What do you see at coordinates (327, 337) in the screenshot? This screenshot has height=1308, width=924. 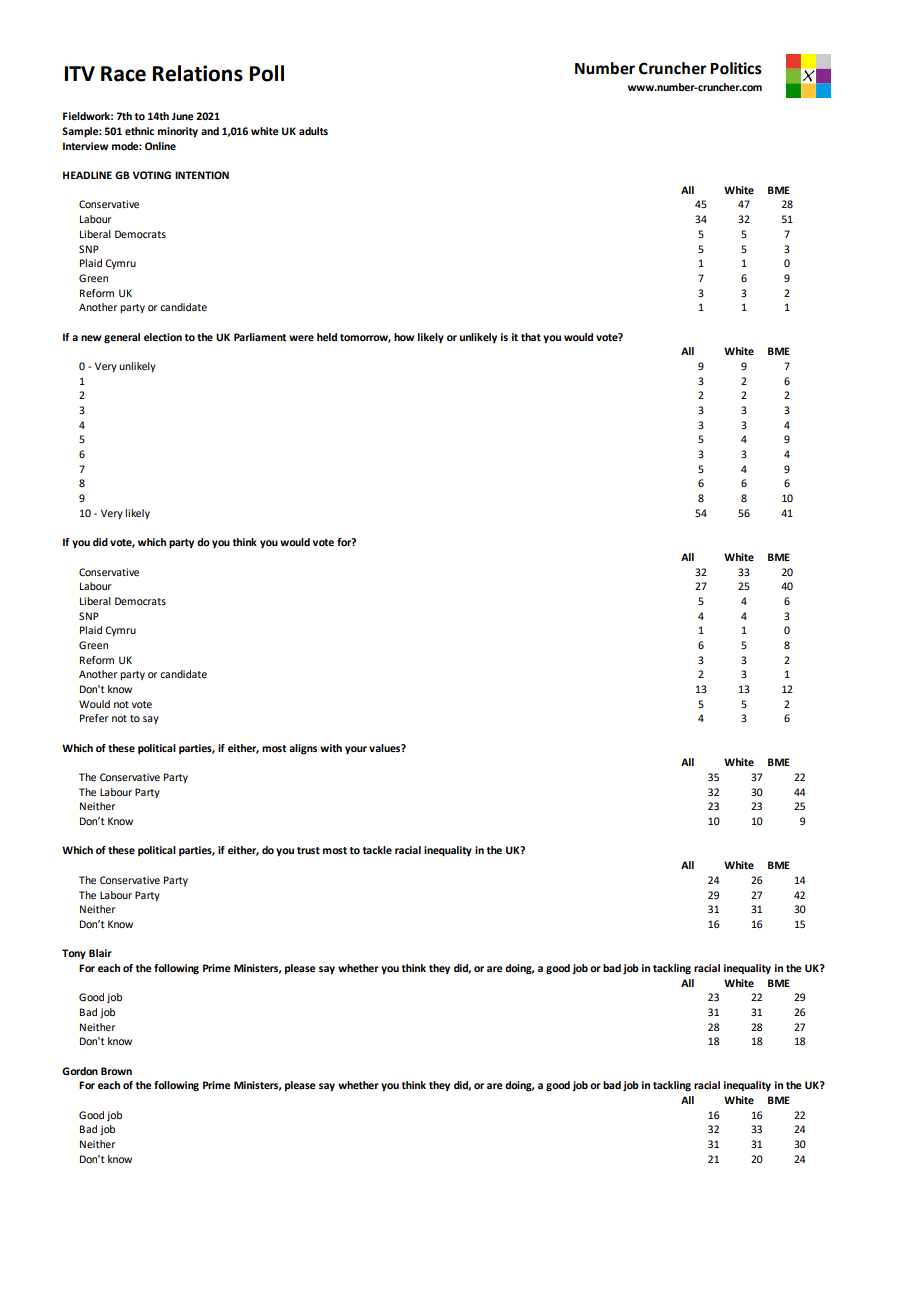 I see `held` at bounding box center [327, 337].
